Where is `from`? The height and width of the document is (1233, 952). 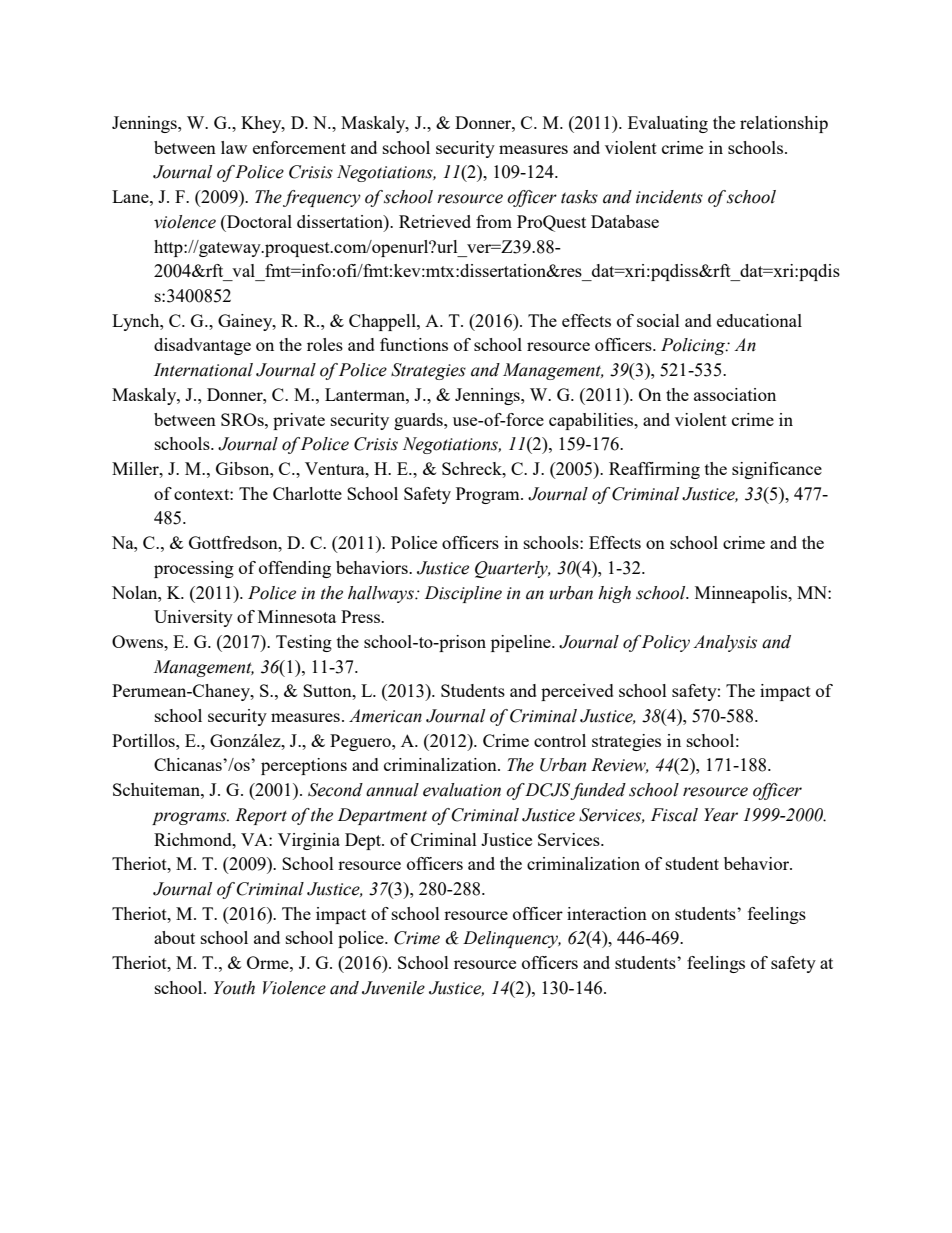
from is located at coordinates (494, 221).
